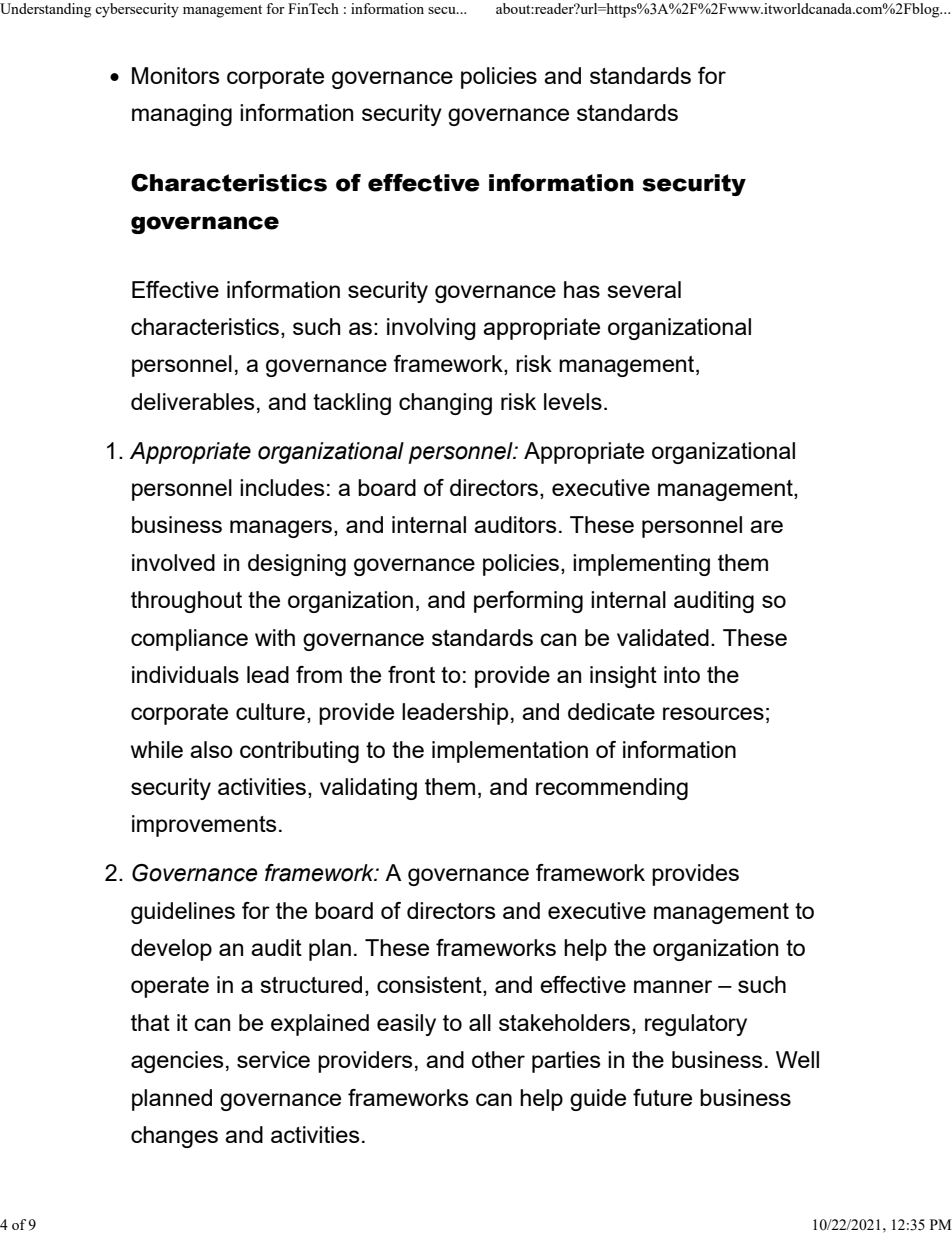  I want to click on validating, so click(368, 789).
